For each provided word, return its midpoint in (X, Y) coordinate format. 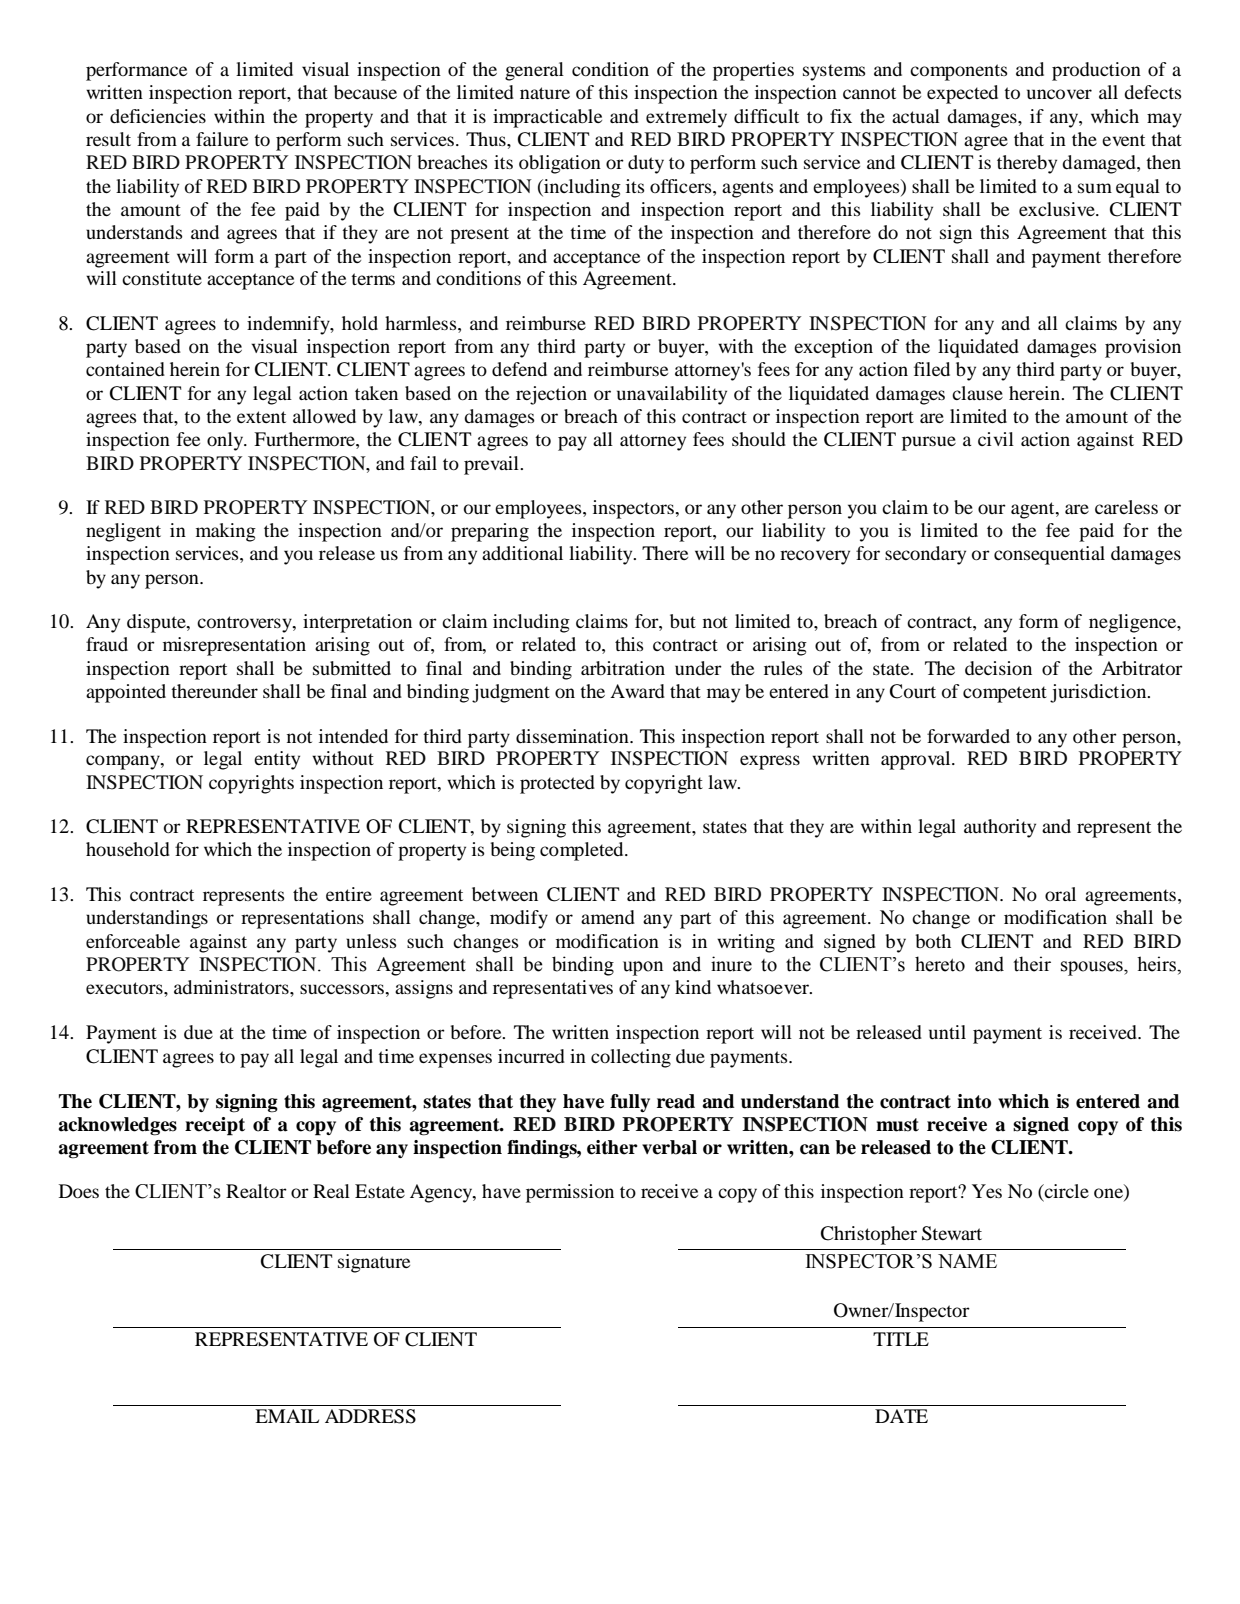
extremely (686, 118)
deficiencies (158, 116)
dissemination (573, 736)
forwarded (968, 736)
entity (277, 760)
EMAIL (287, 1416)
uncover (1059, 94)
